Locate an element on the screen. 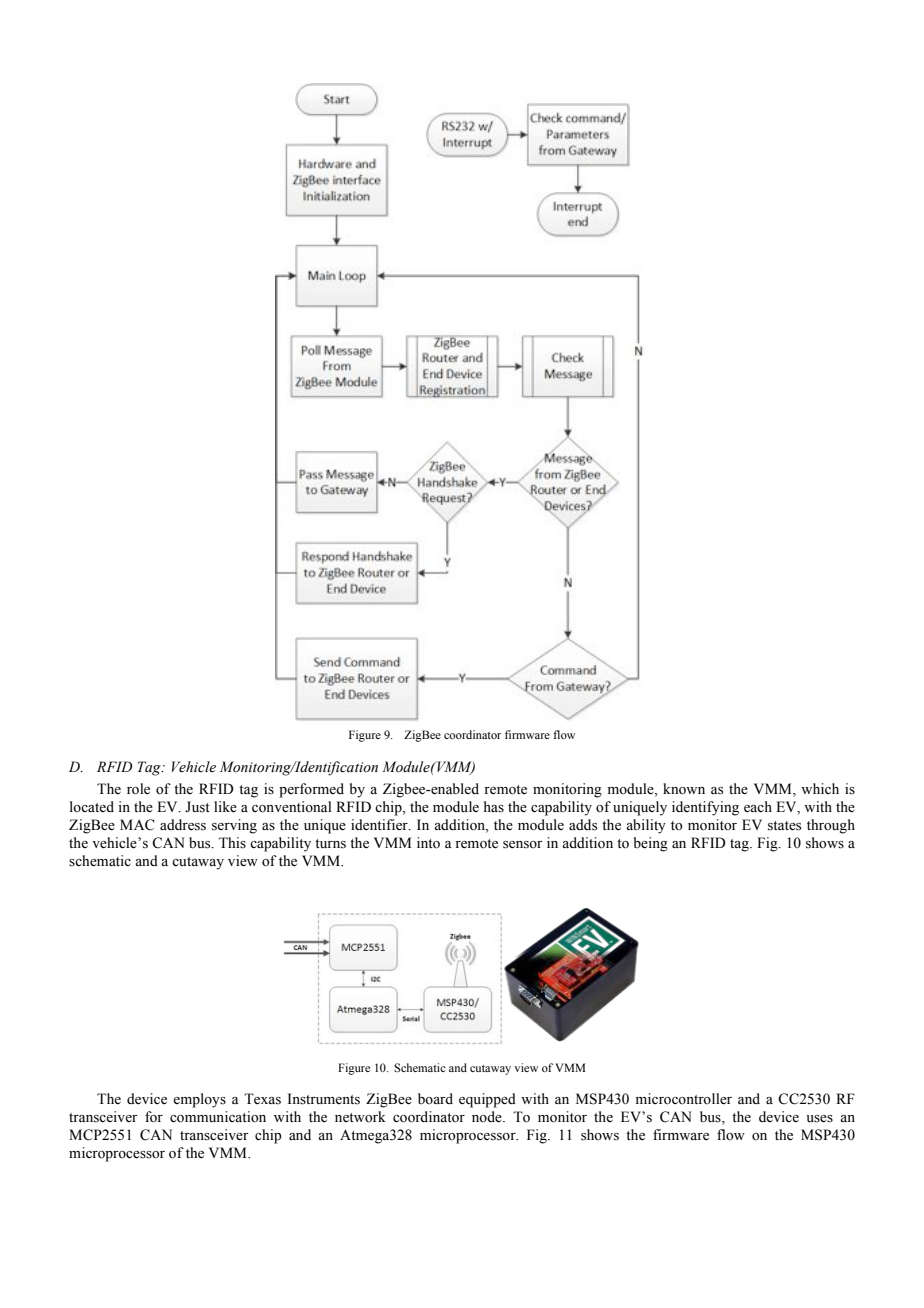 This screenshot has width=924, height=1308. uses is located at coordinates (819, 1119).
